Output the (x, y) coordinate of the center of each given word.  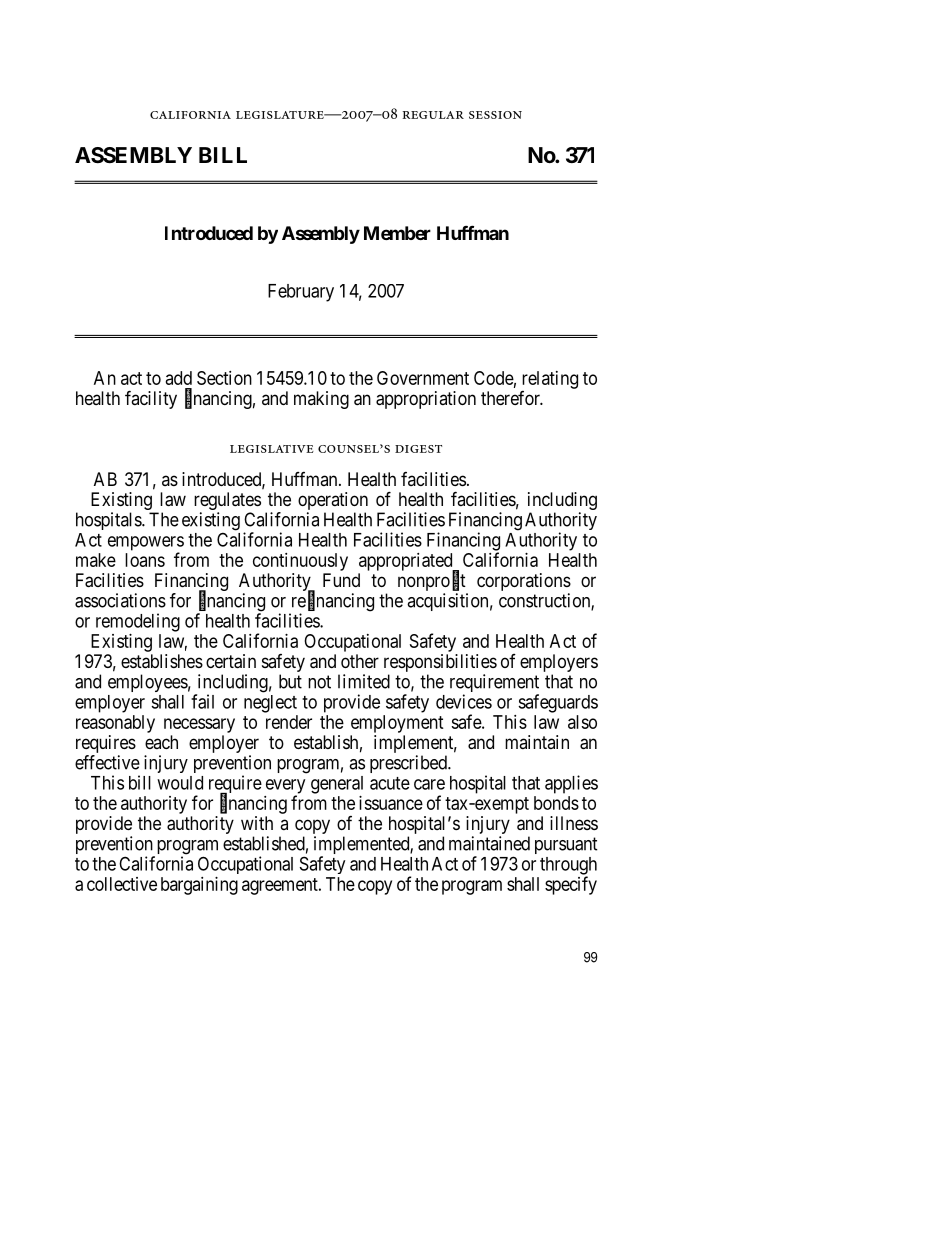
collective (122, 884)
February (301, 293)
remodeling (138, 622)
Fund (341, 580)
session (495, 115)
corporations (524, 583)
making (321, 400)
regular (433, 115)
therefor (512, 398)
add (179, 378)
